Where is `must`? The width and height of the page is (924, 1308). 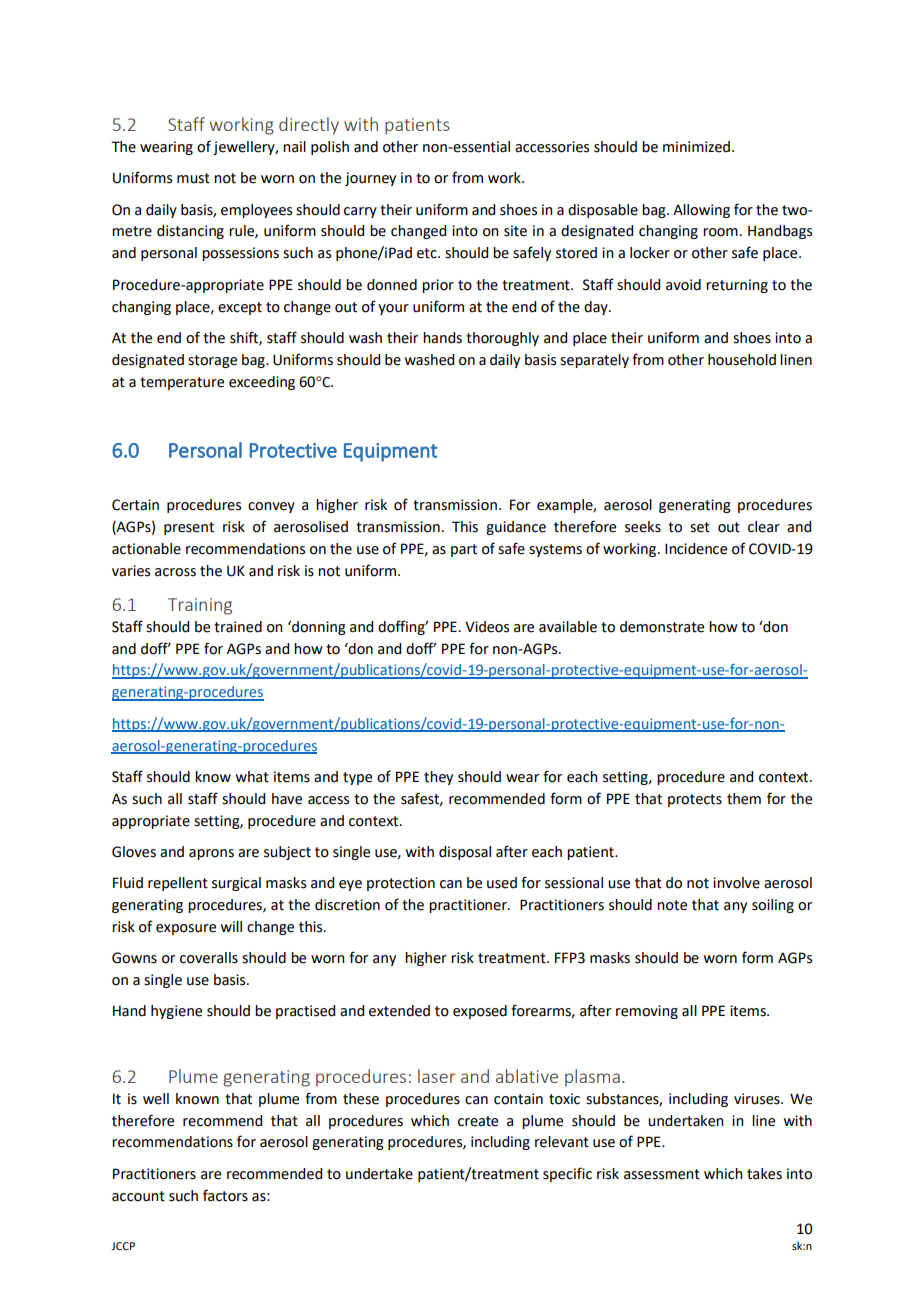
must is located at coordinates (193, 178).
